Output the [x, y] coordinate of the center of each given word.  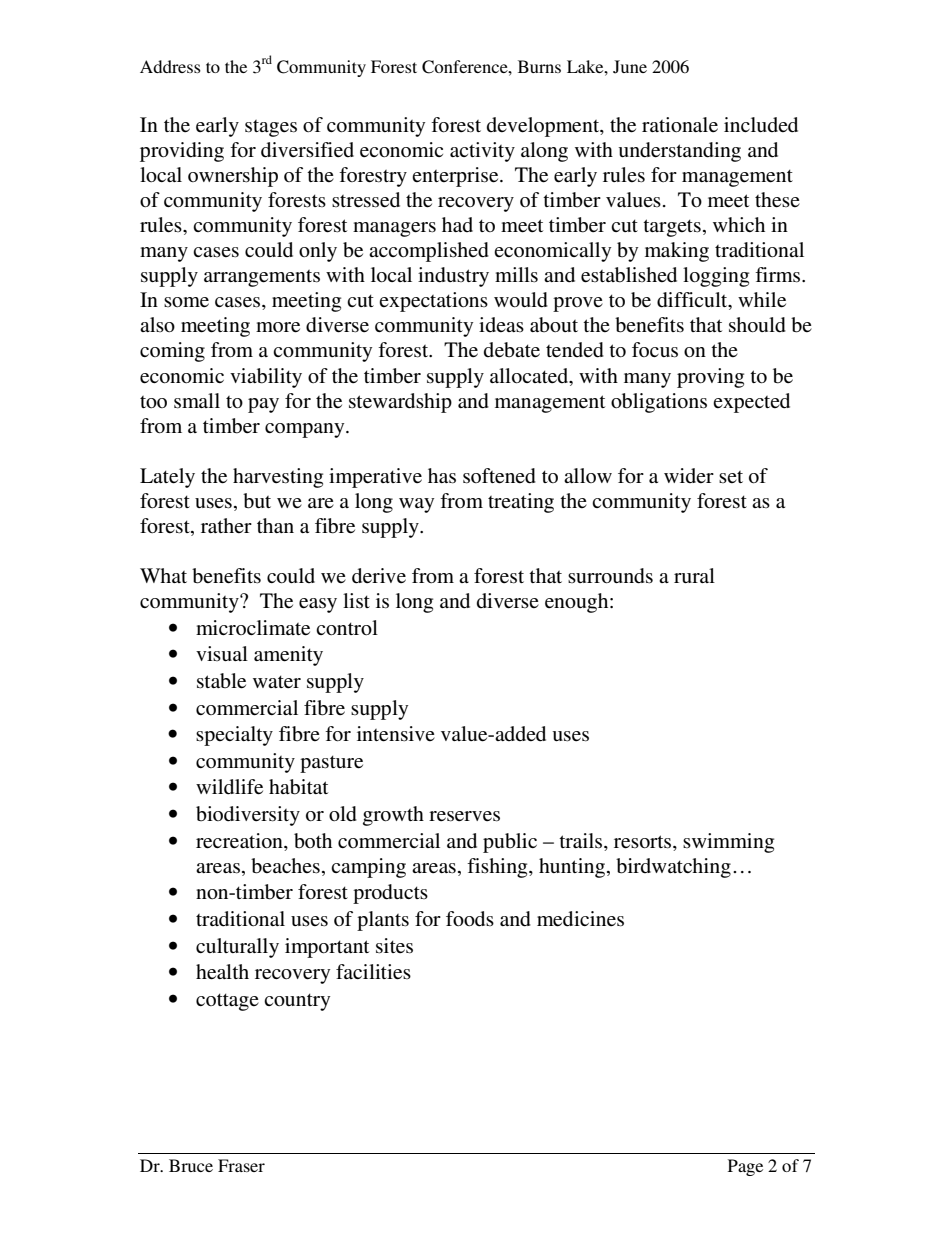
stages [271, 128]
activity [482, 152]
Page [745, 1167]
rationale [680, 124]
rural [694, 575]
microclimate [253, 628]
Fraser [241, 1165]
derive [379, 576]
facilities [373, 972]
